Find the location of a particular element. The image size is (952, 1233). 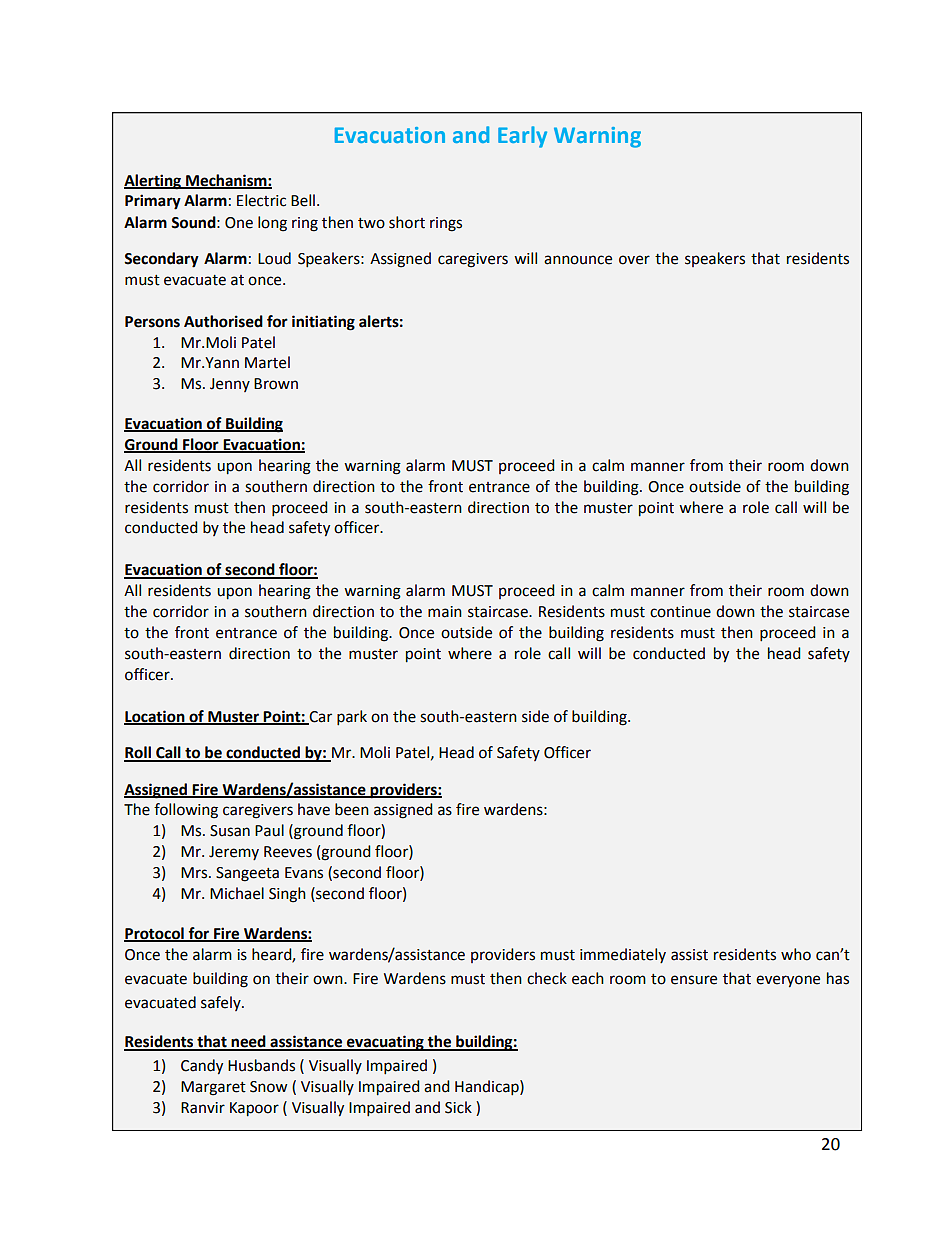

over is located at coordinates (634, 260).
